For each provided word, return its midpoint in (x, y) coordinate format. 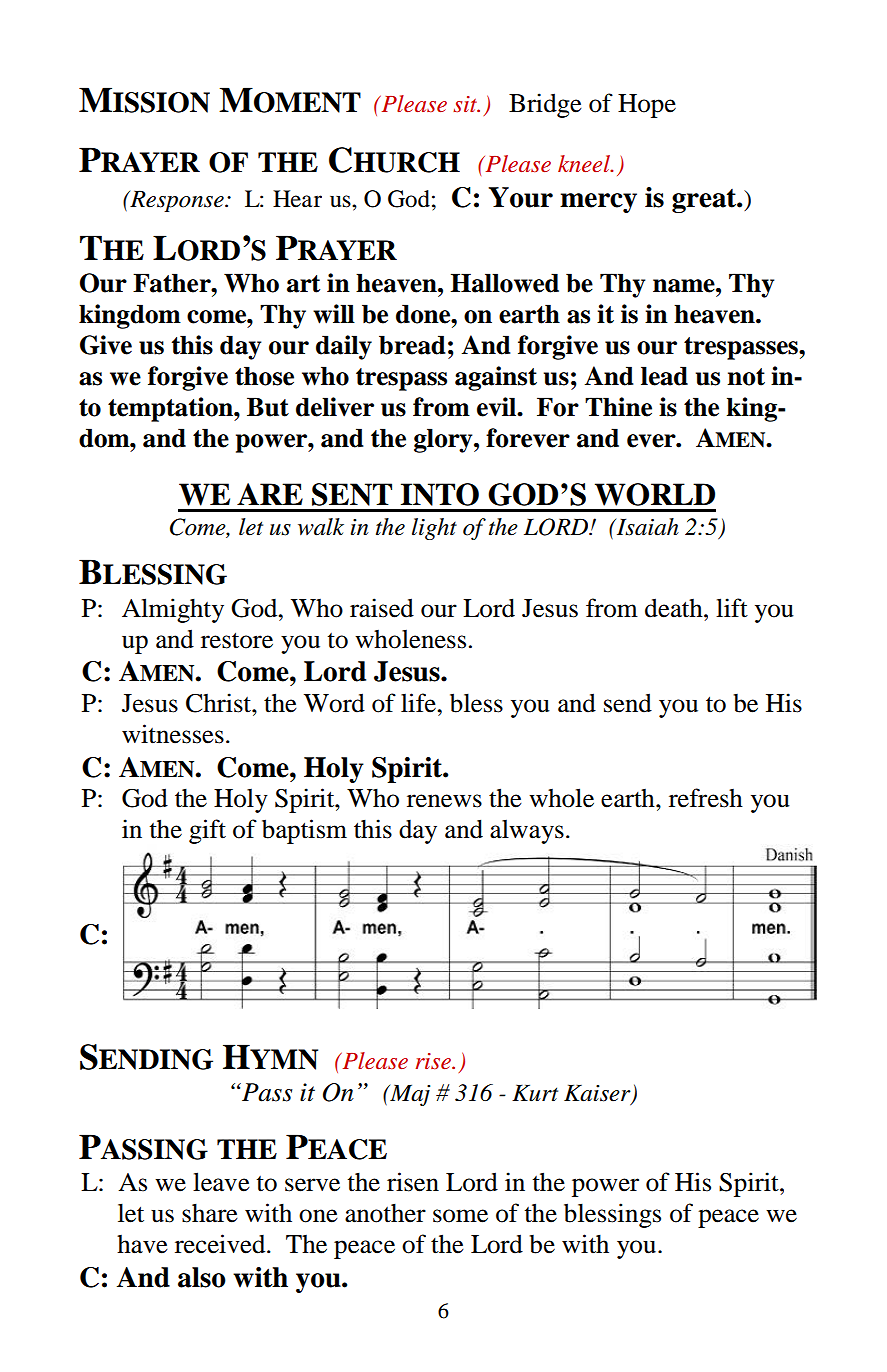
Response (177, 201)
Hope (647, 106)
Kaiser (598, 1094)
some (460, 1216)
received (221, 1244)
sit (466, 104)
